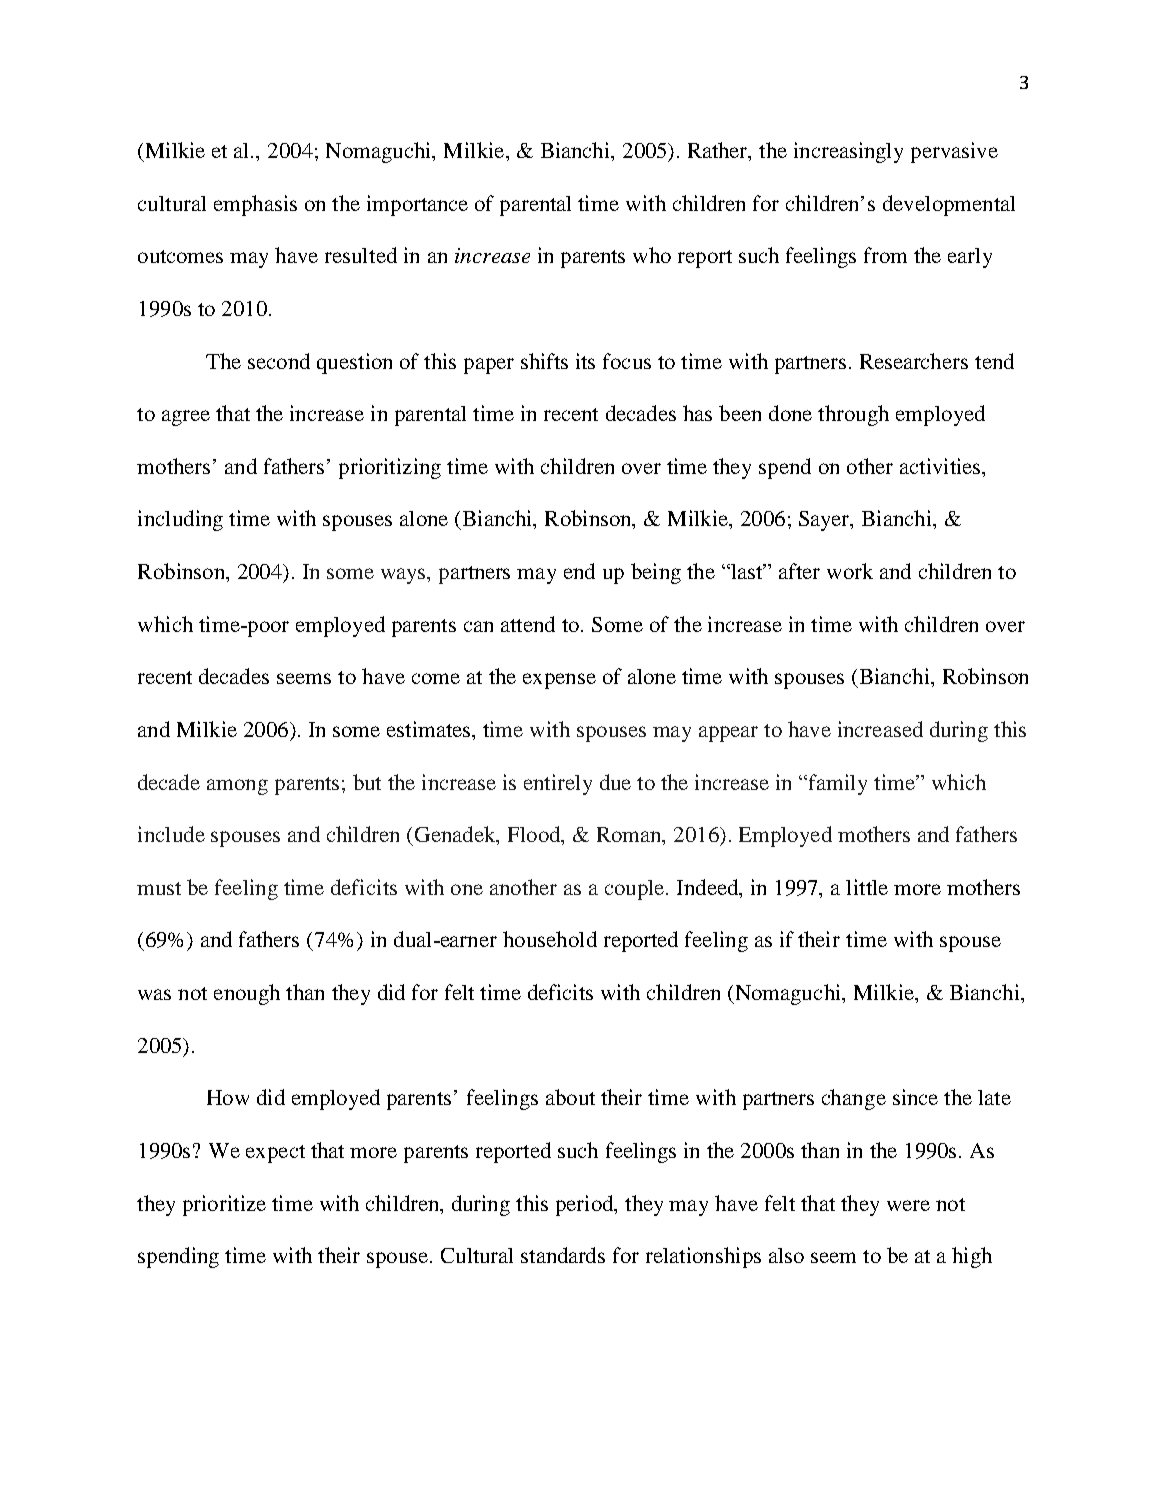 The width and height of the screenshot is (1167, 1510). What do you see at coordinates (949, 205) in the screenshot?
I see `developmental` at bounding box center [949, 205].
